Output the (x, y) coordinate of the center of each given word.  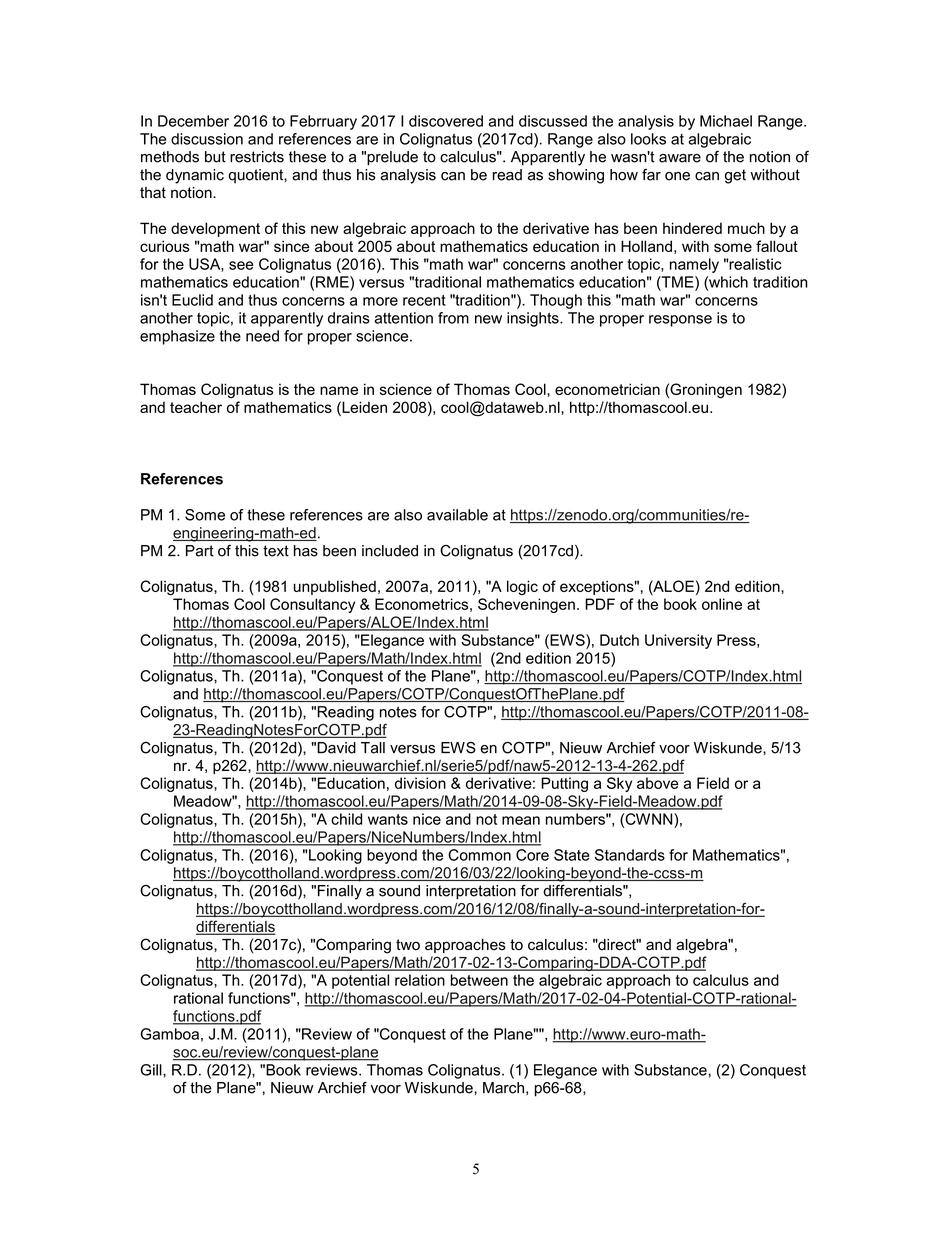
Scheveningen (526, 605)
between (479, 980)
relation (420, 980)
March (503, 1088)
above (658, 783)
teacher (196, 407)
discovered (446, 121)
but (215, 157)
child (346, 819)
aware (680, 158)
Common (479, 855)
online (722, 604)
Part (200, 551)
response (680, 321)
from (453, 318)
